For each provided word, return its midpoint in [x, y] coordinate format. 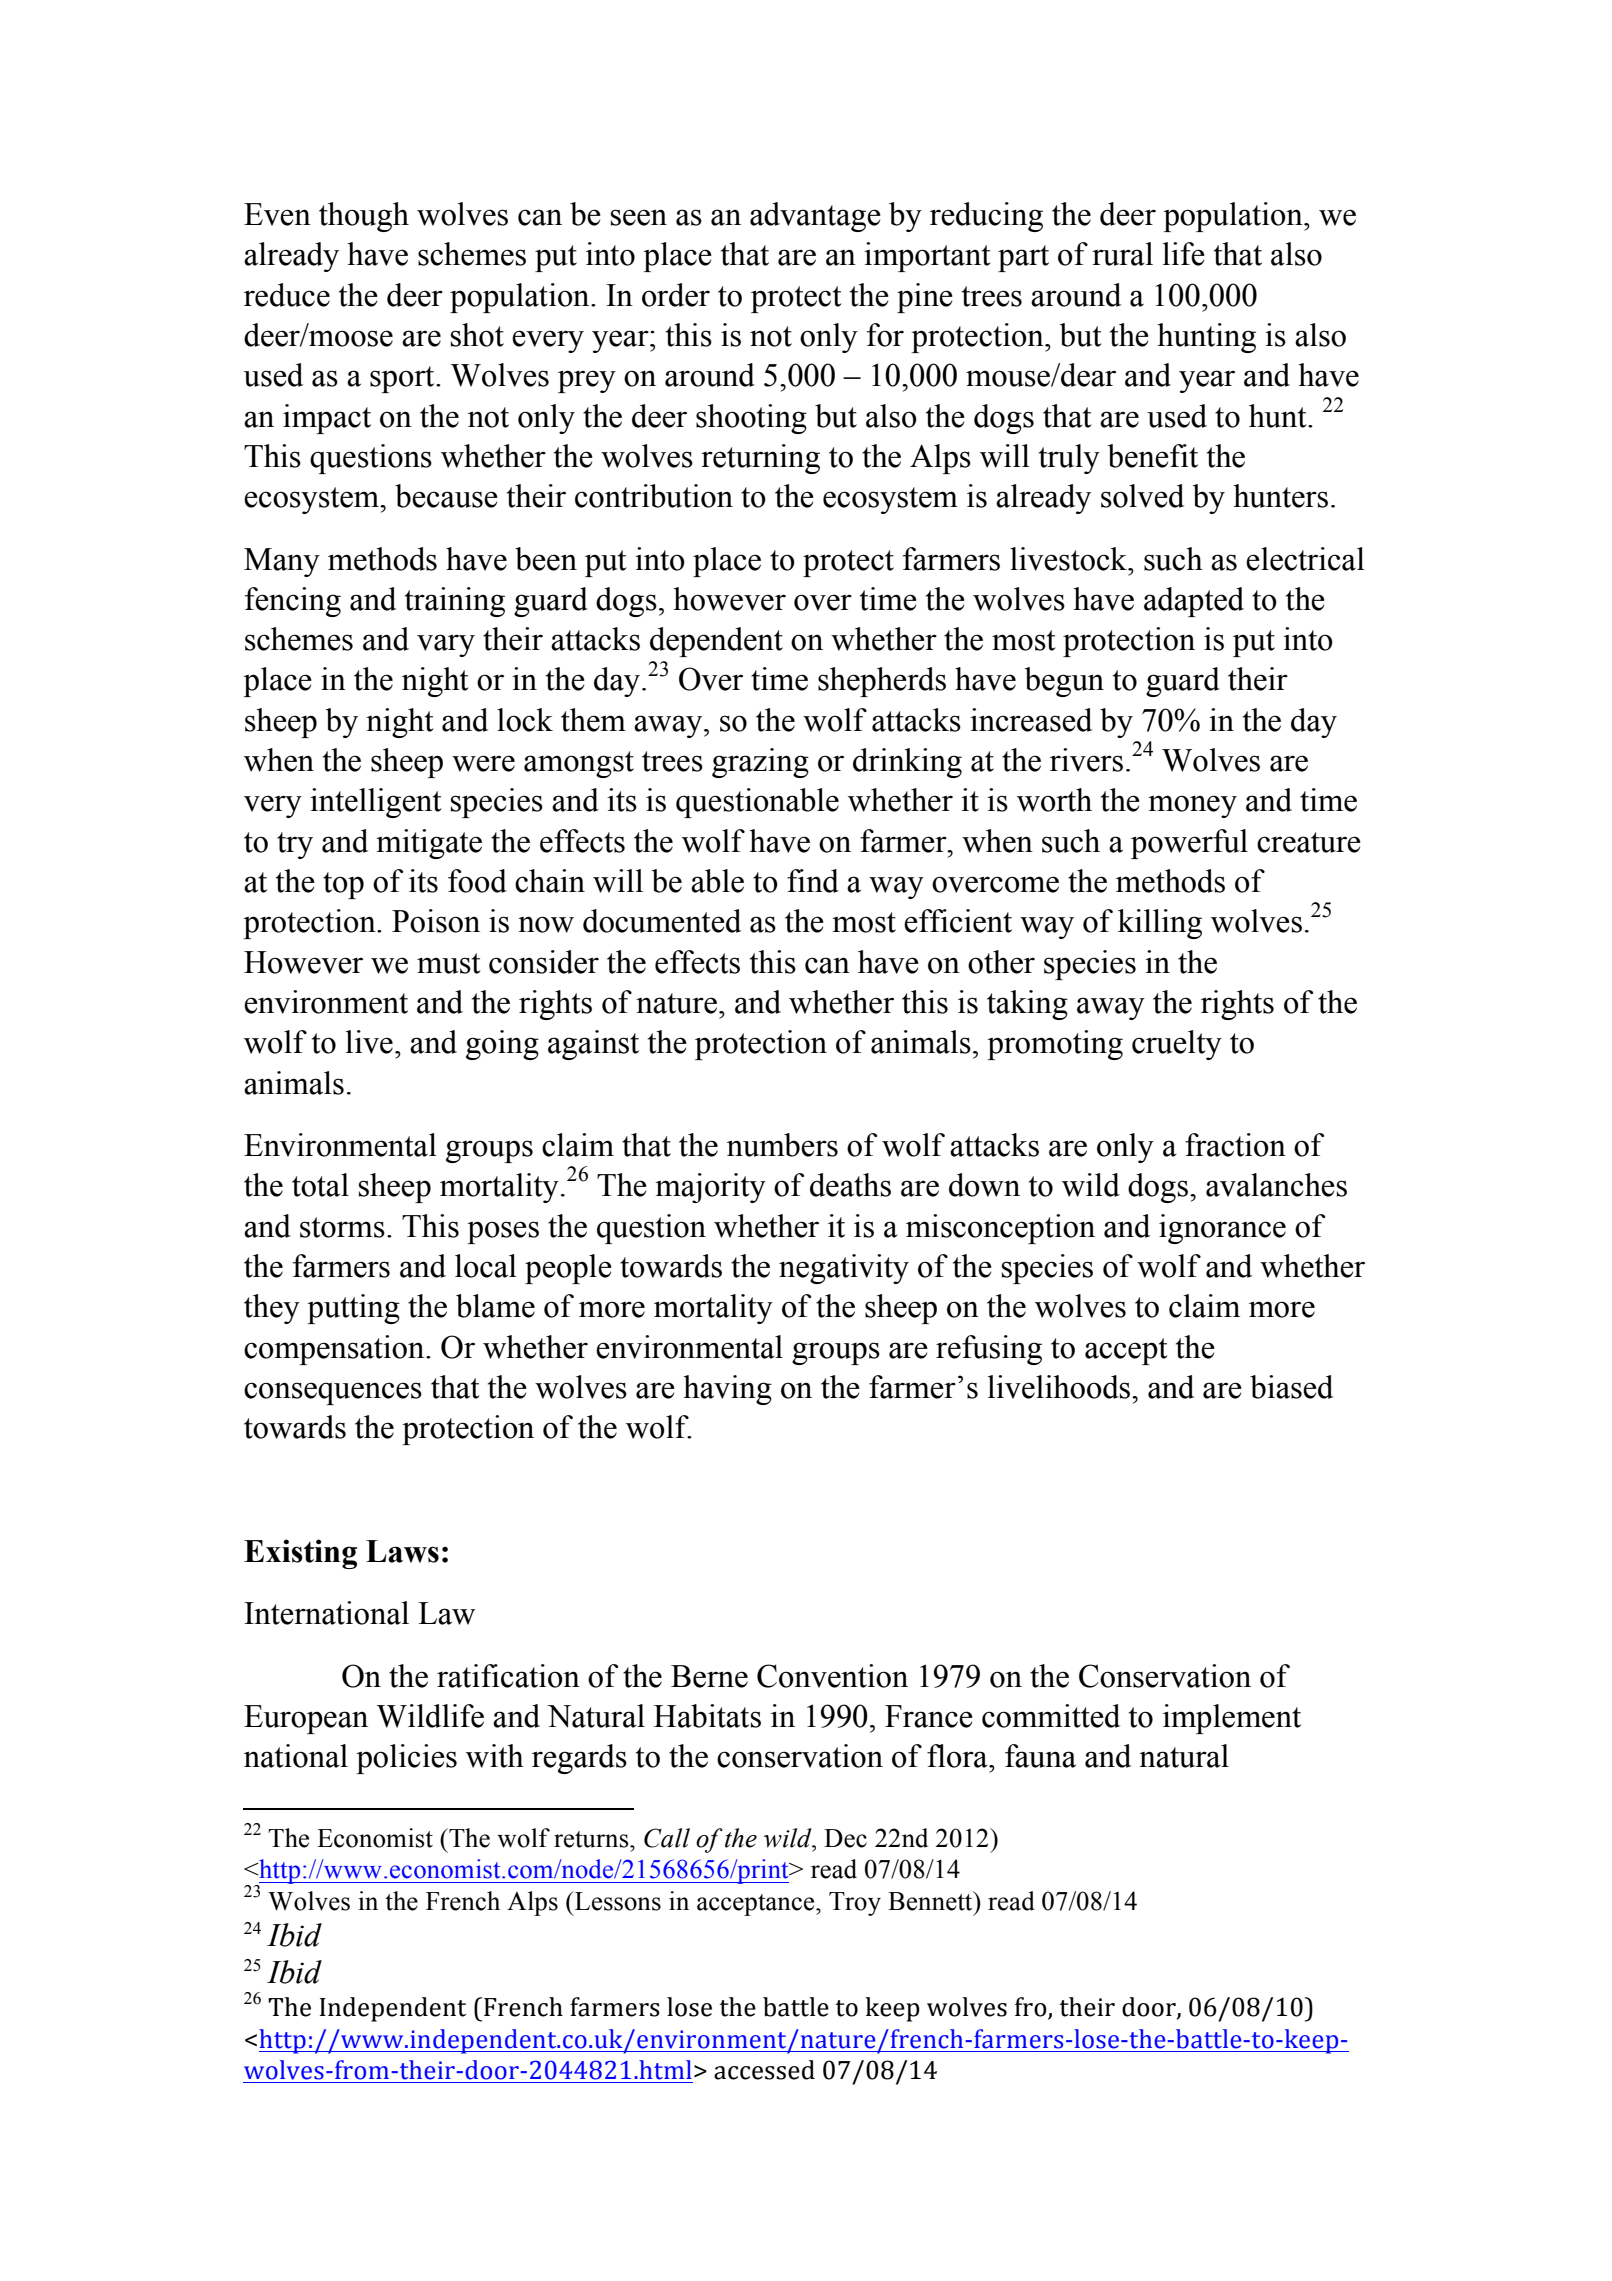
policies [406, 1759]
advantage [815, 217]
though [364, 217]
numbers [782, 1145]
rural [1122, 254]
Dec [845, 1838]
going [502, 1045]
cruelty [1177, 1045]
